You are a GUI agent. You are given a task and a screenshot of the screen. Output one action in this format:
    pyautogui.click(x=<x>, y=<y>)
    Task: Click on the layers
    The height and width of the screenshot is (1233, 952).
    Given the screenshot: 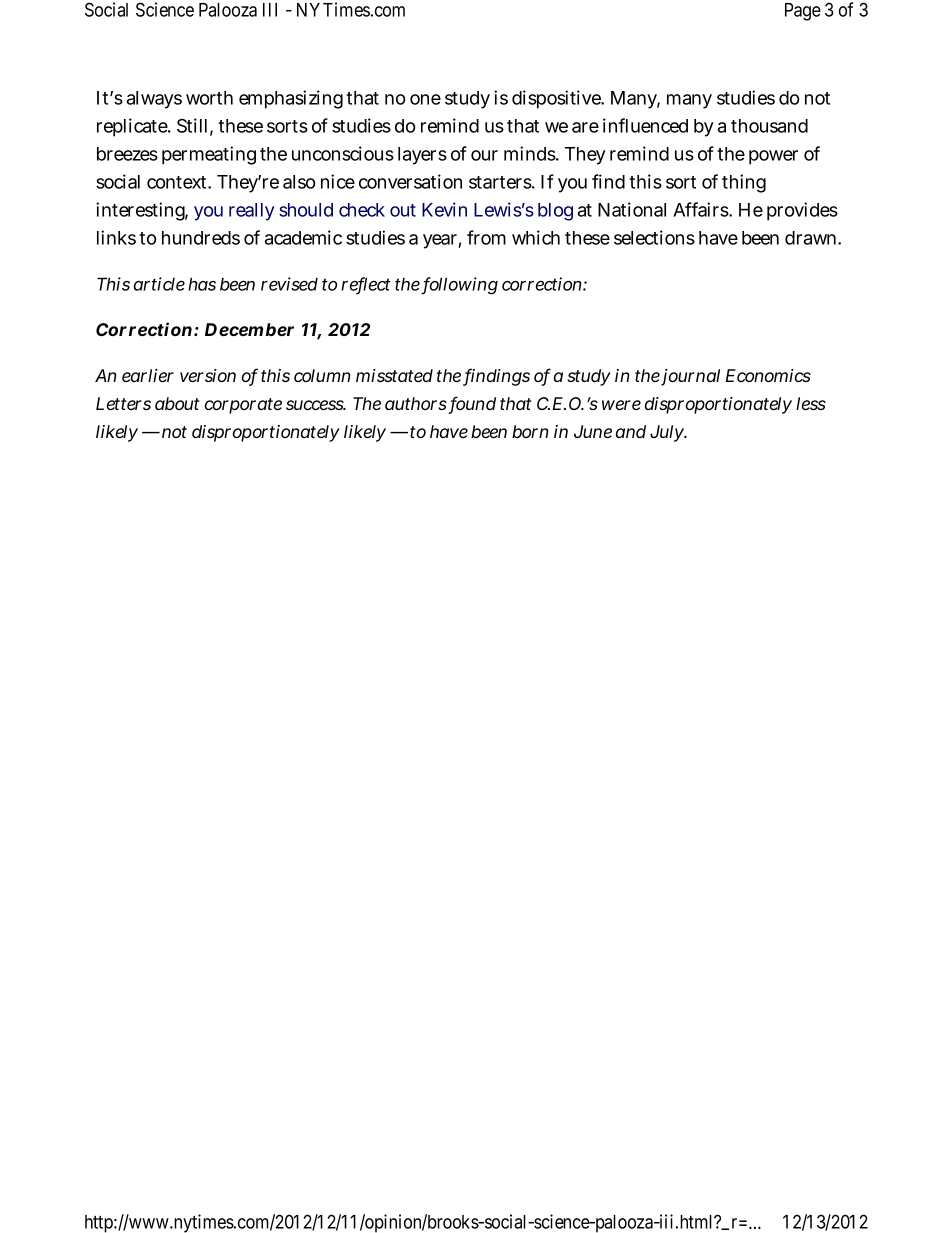 What is the action you would take?
    pyautogui.click(x=422, y=156)
